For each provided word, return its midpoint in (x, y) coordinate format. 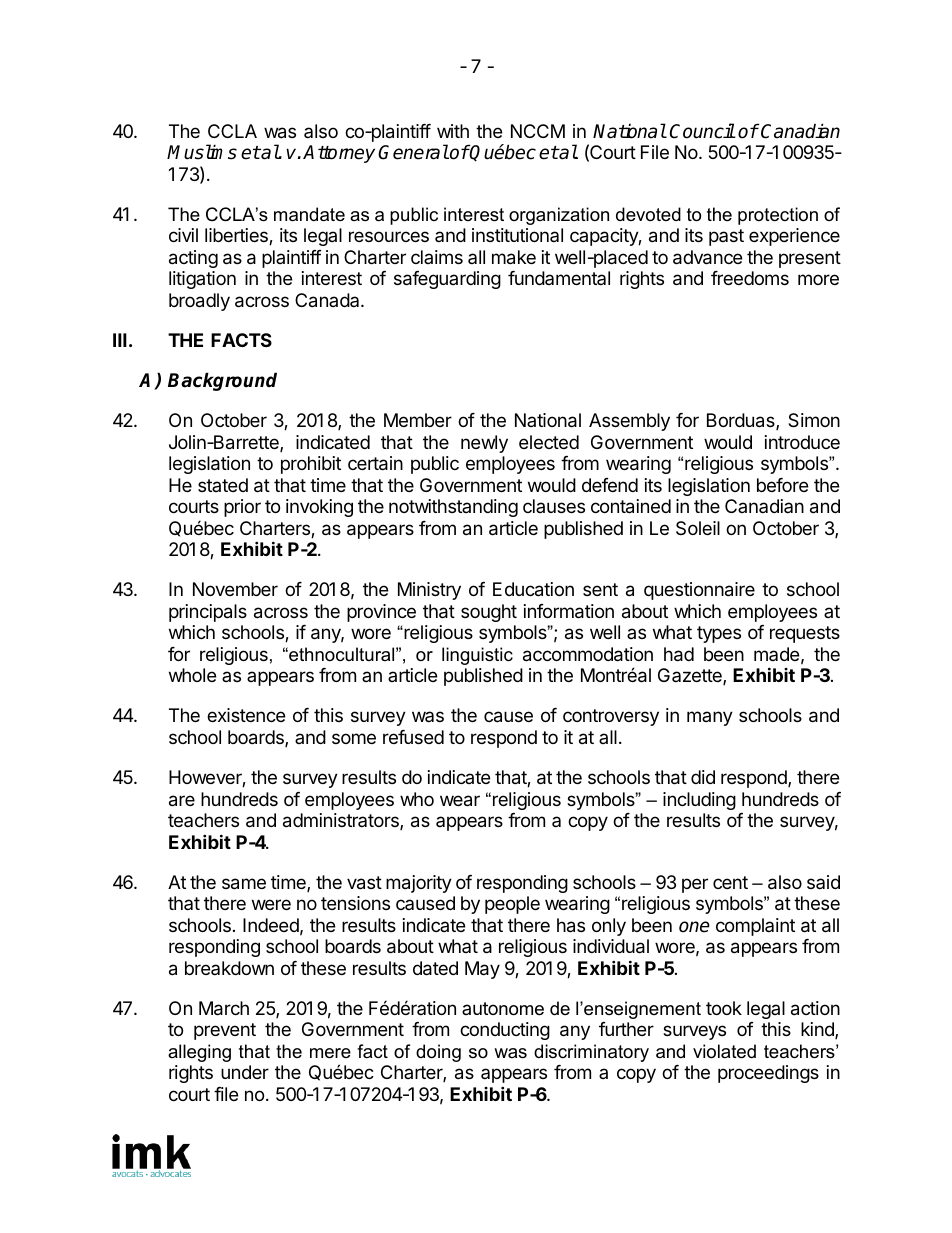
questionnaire (699, 591)
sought (489, 613)
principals (208, 613)
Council (702, 131)
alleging (199, 1053)
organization (559, 216)
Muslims (202, 152)
